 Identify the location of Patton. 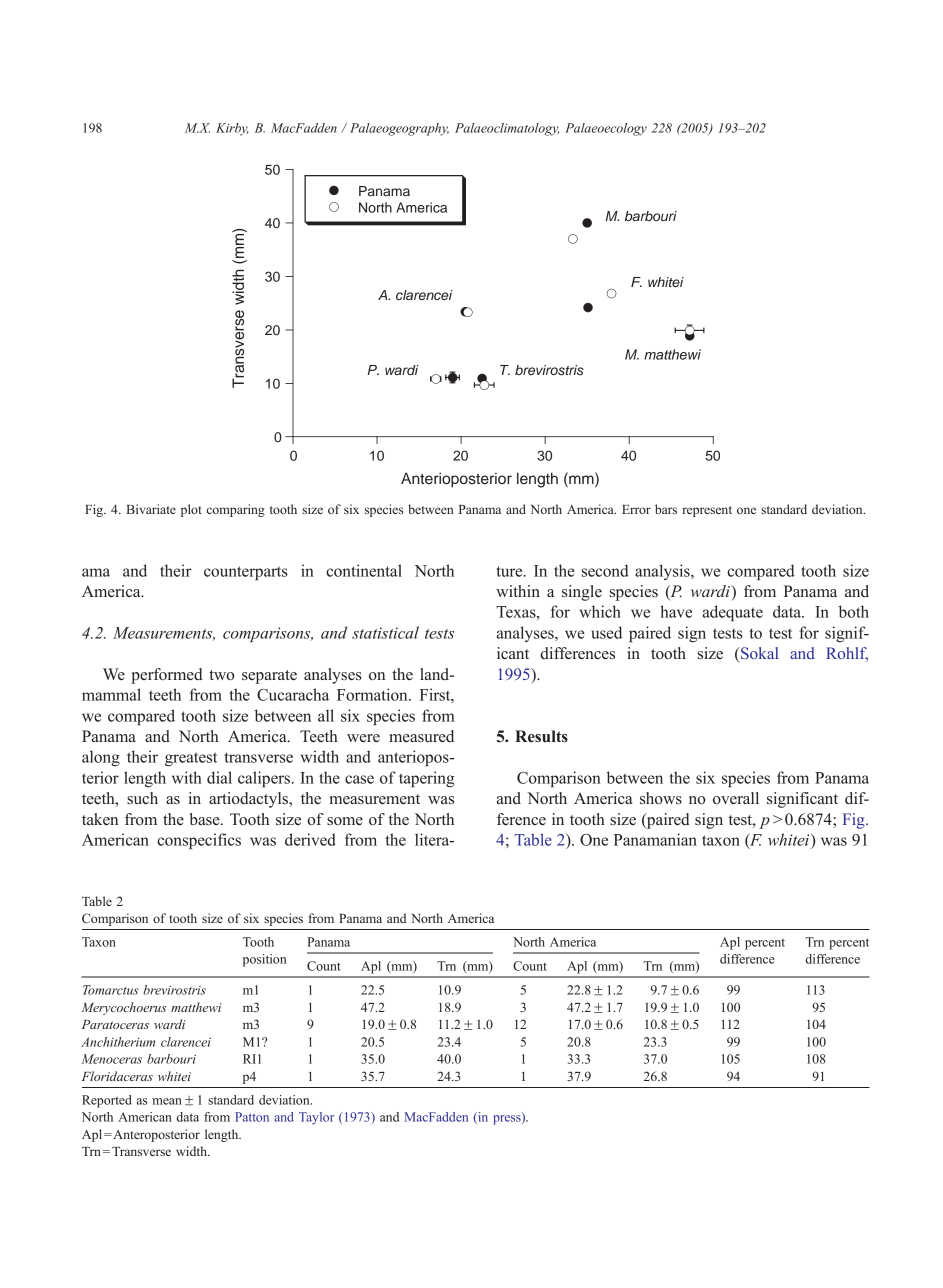
(252, 1117).
